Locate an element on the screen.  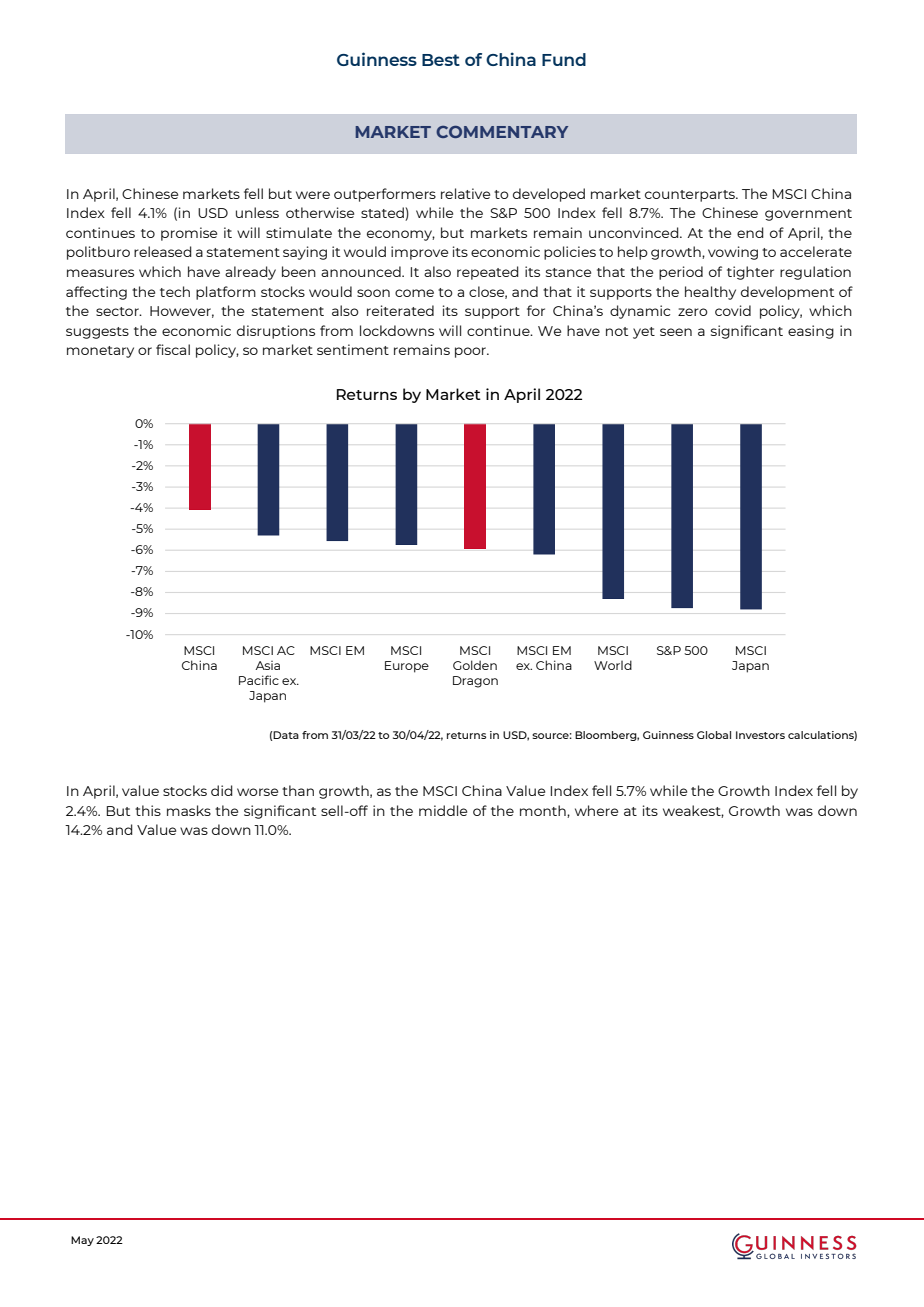
middle is located at coordinates (443, 810).
